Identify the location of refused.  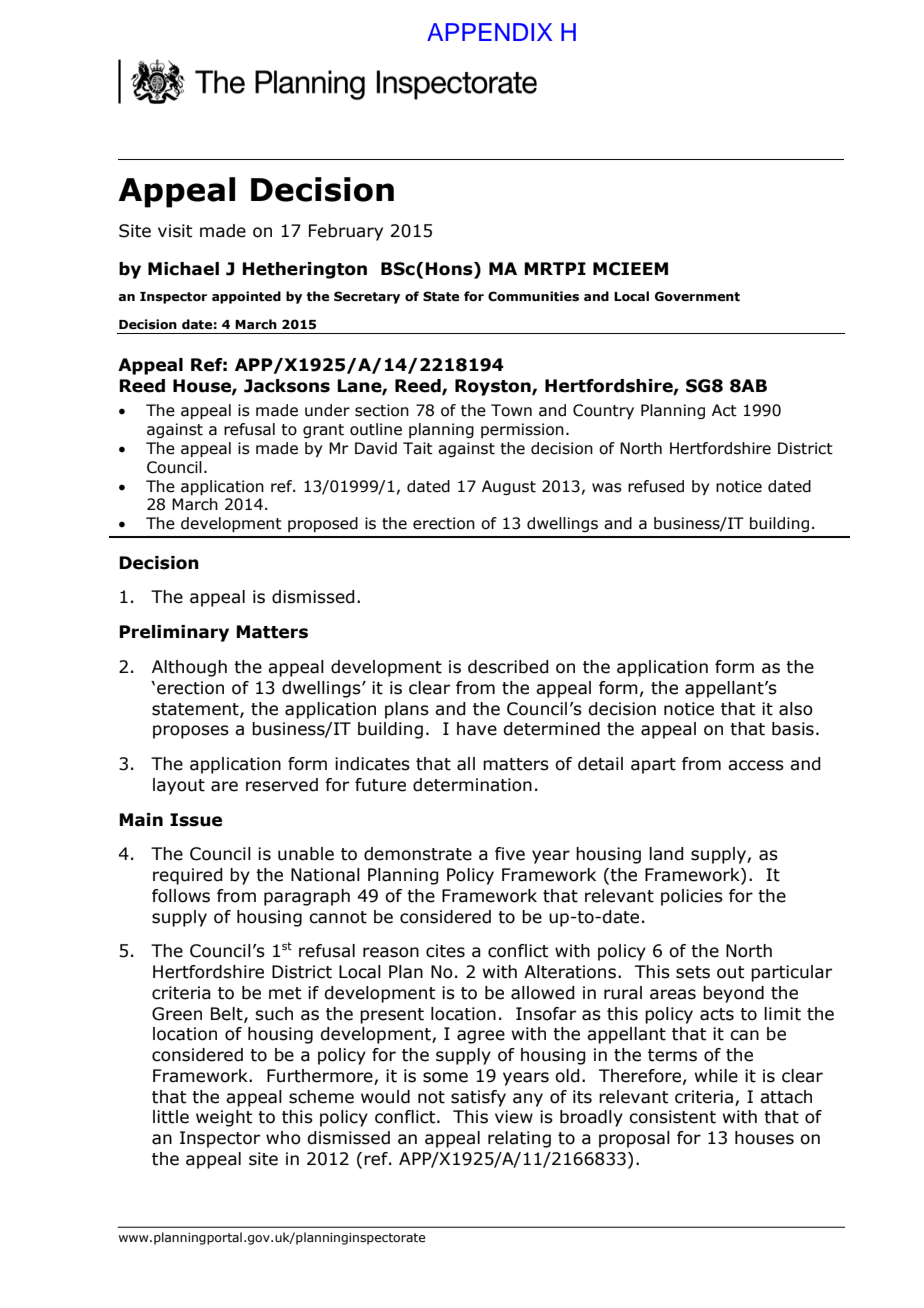
(656, 486).
